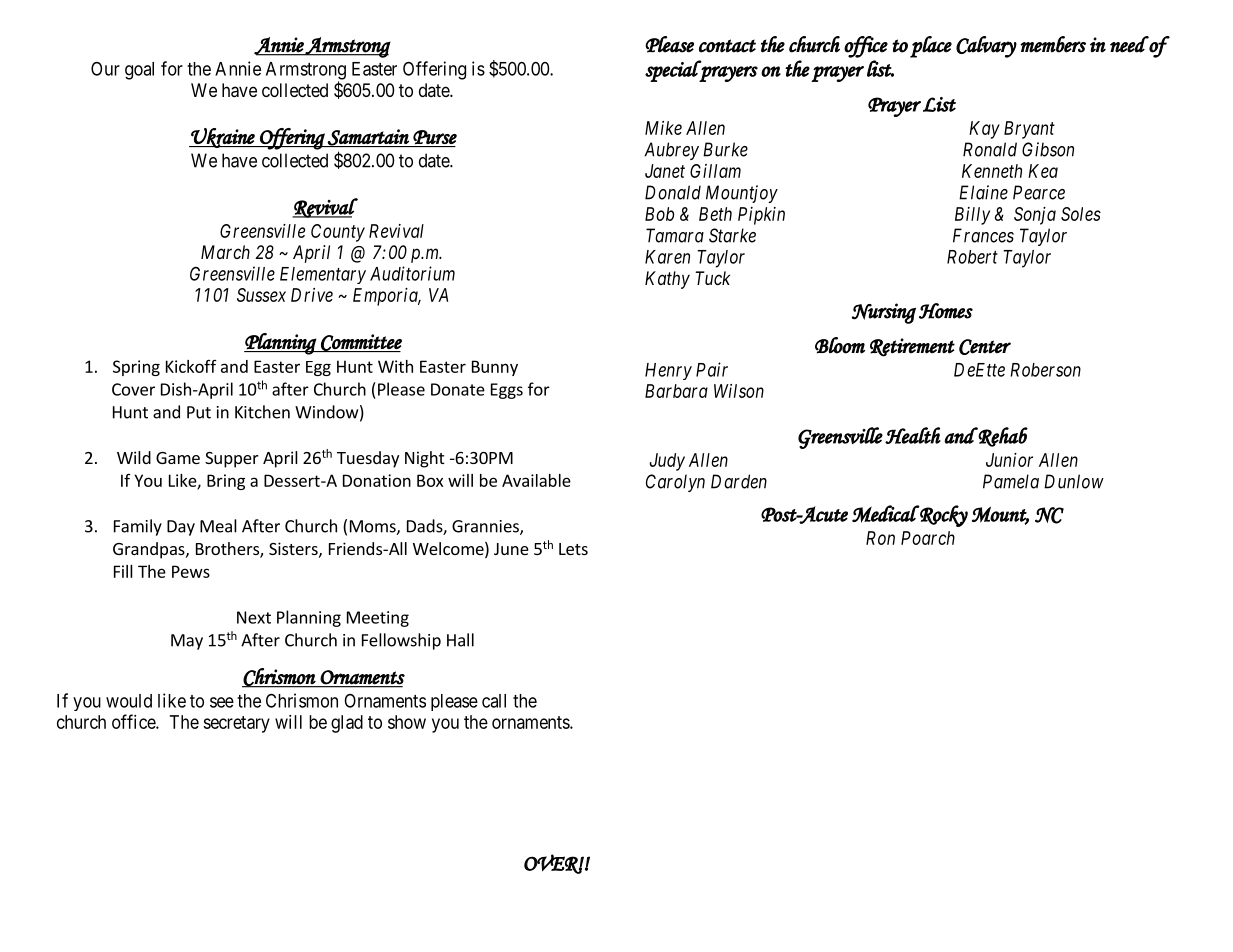  I want to click on Rocky, so click(943, 516).
